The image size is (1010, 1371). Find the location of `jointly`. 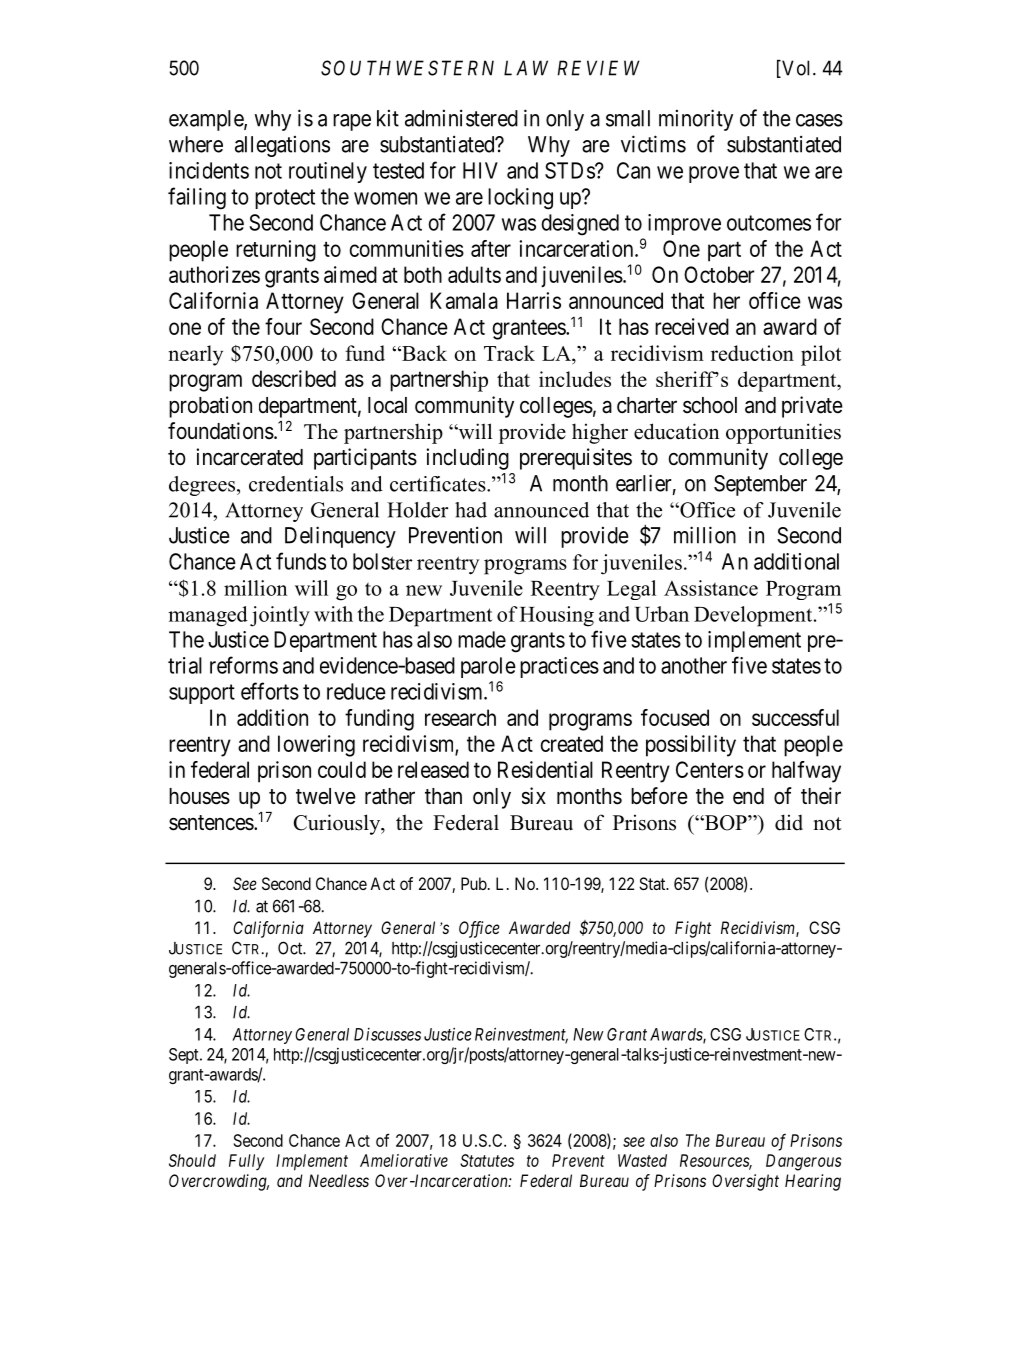

jointly is located at coordinates (280, 616).
